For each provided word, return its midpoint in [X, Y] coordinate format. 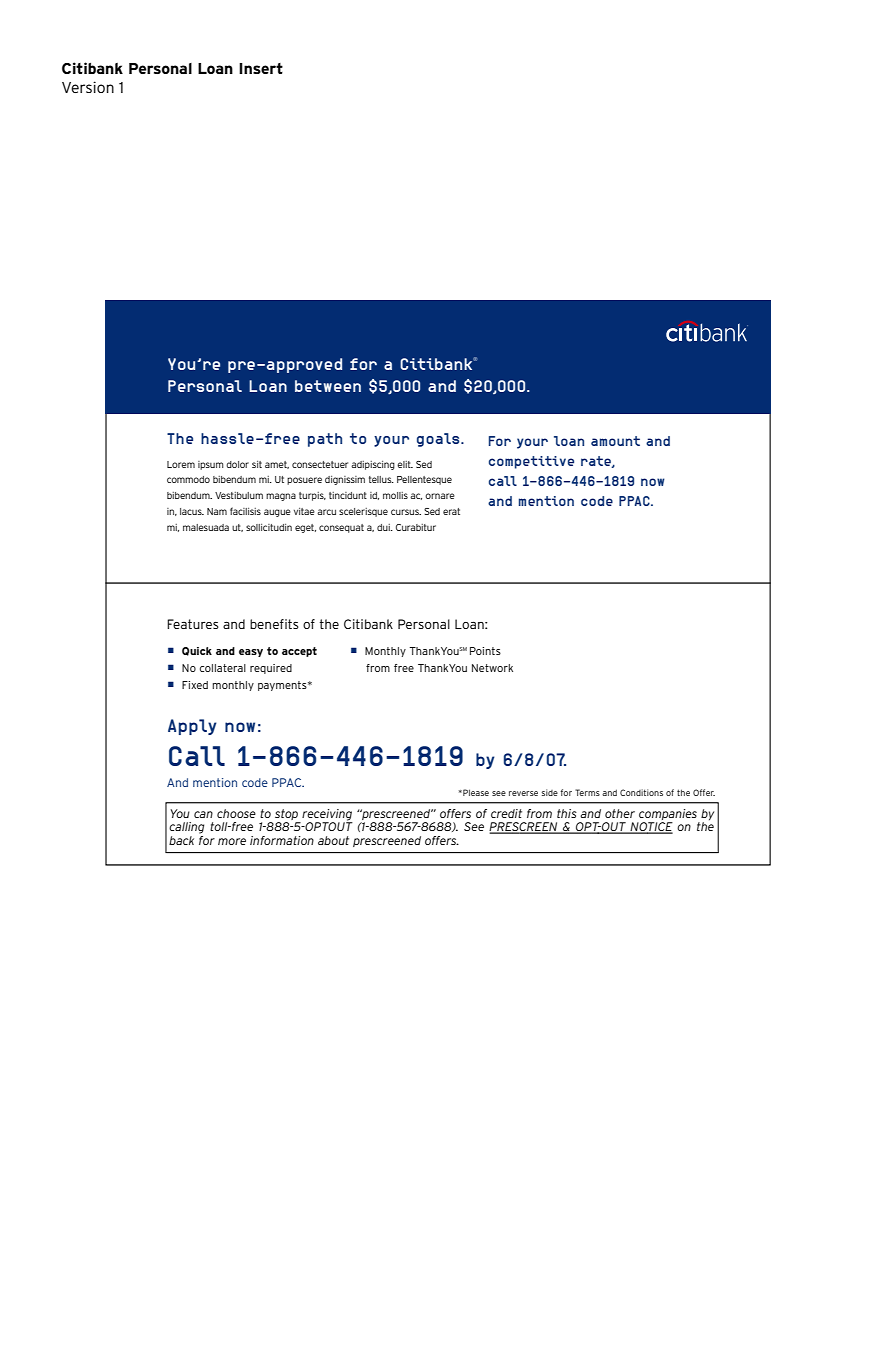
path [325, 440]
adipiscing [373, 465]
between [328, 386]
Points [485, 651]
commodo [188, 479]
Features [193, 624]
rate [597, 462]
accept [299, 652]
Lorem [181, 464]
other [620, 813]
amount [615, 441]
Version [88, 87]
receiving [326, 816]
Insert [261, 68]
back [181, 840]
